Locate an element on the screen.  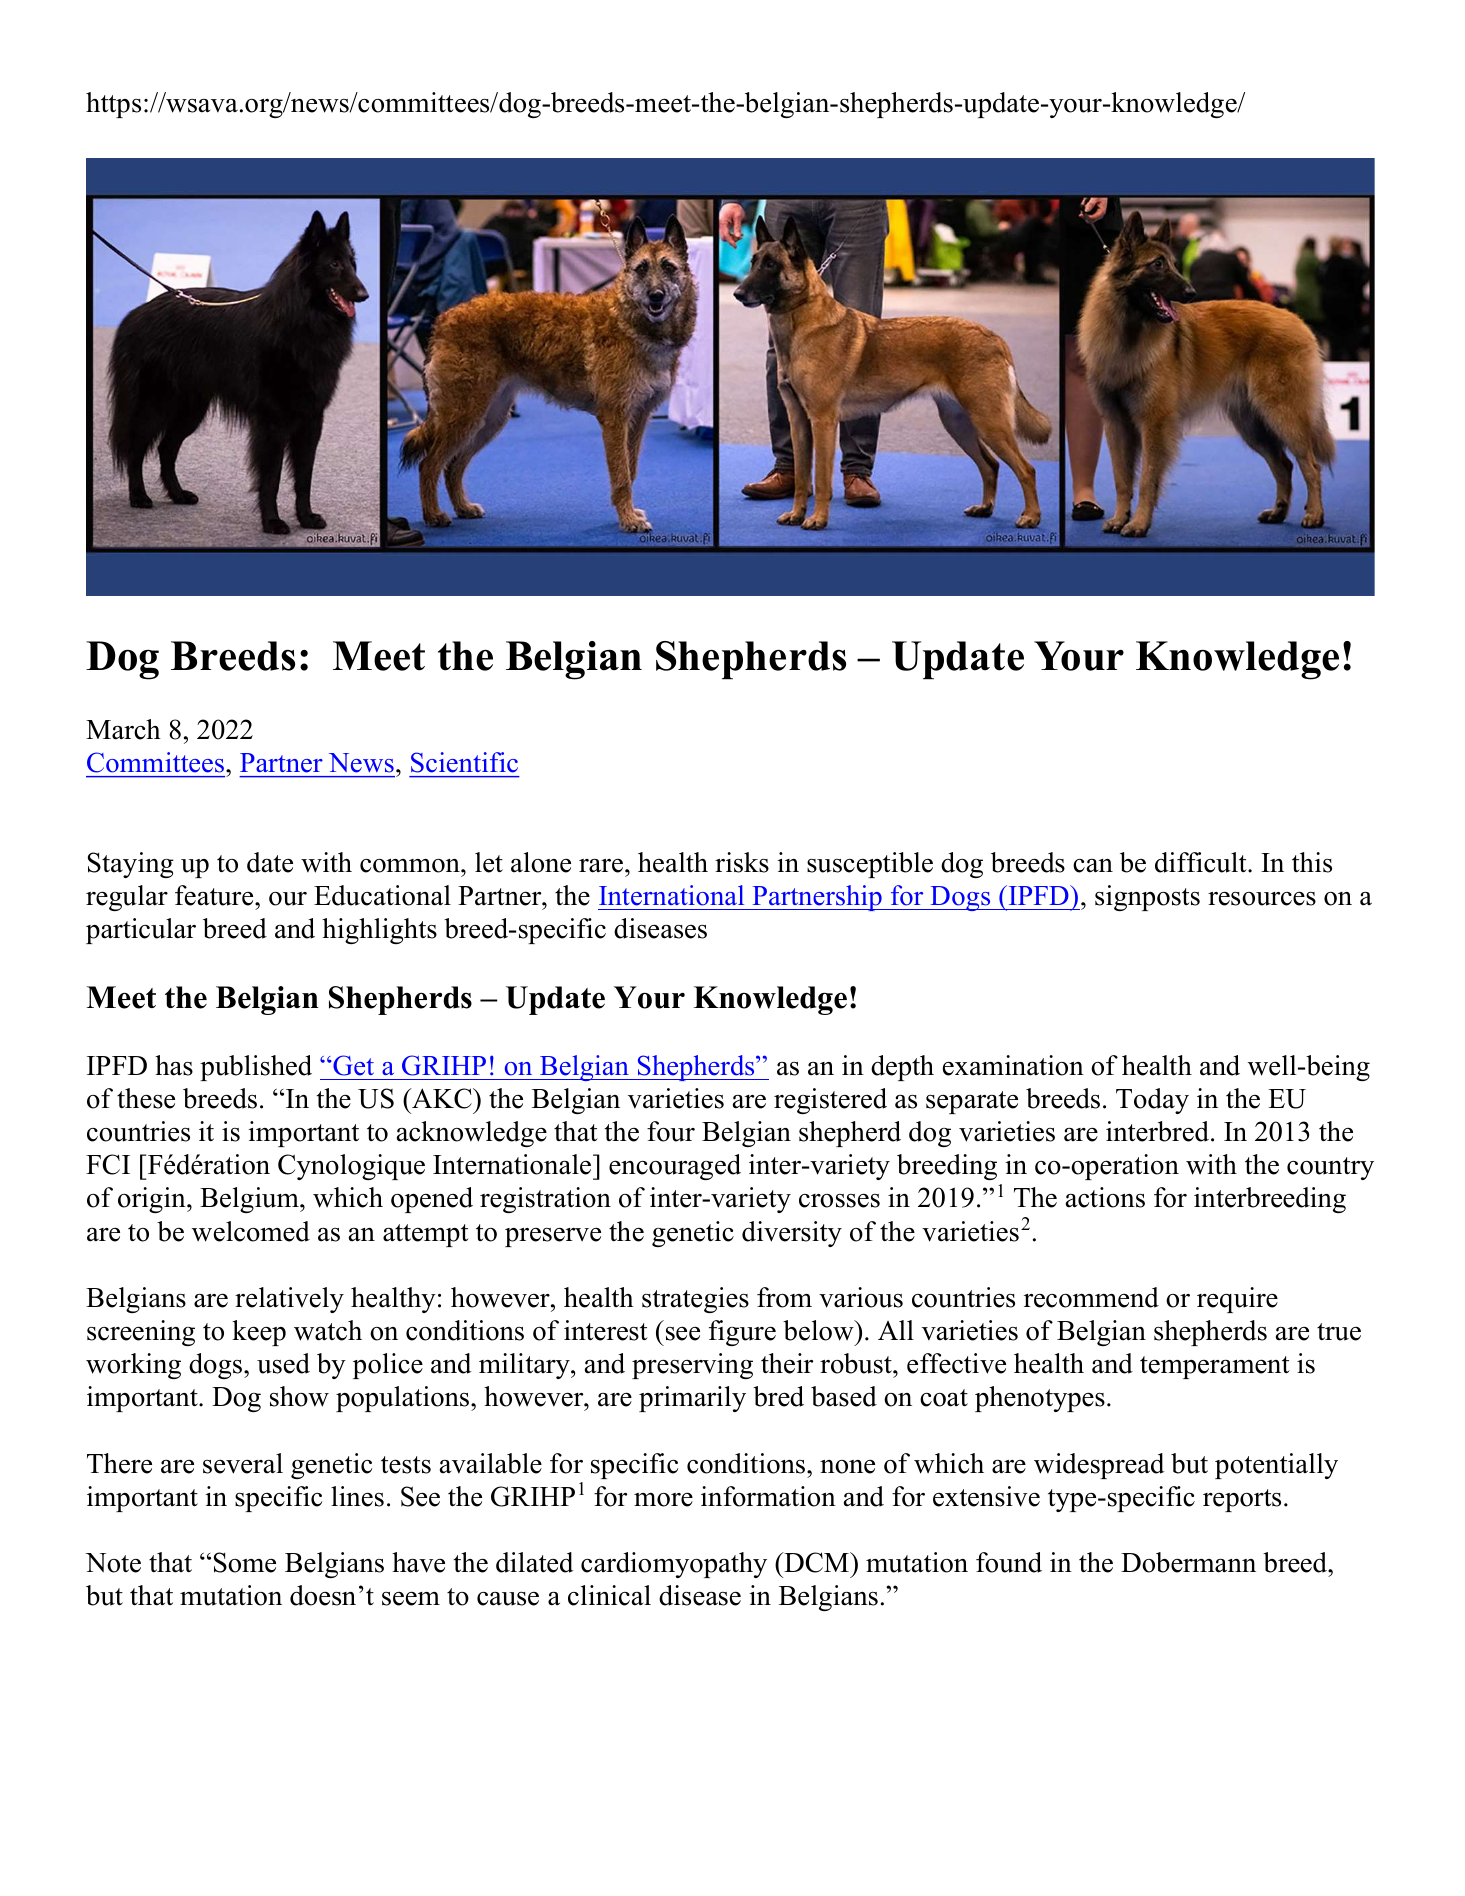
risks is located at coordinates (742, 862).
